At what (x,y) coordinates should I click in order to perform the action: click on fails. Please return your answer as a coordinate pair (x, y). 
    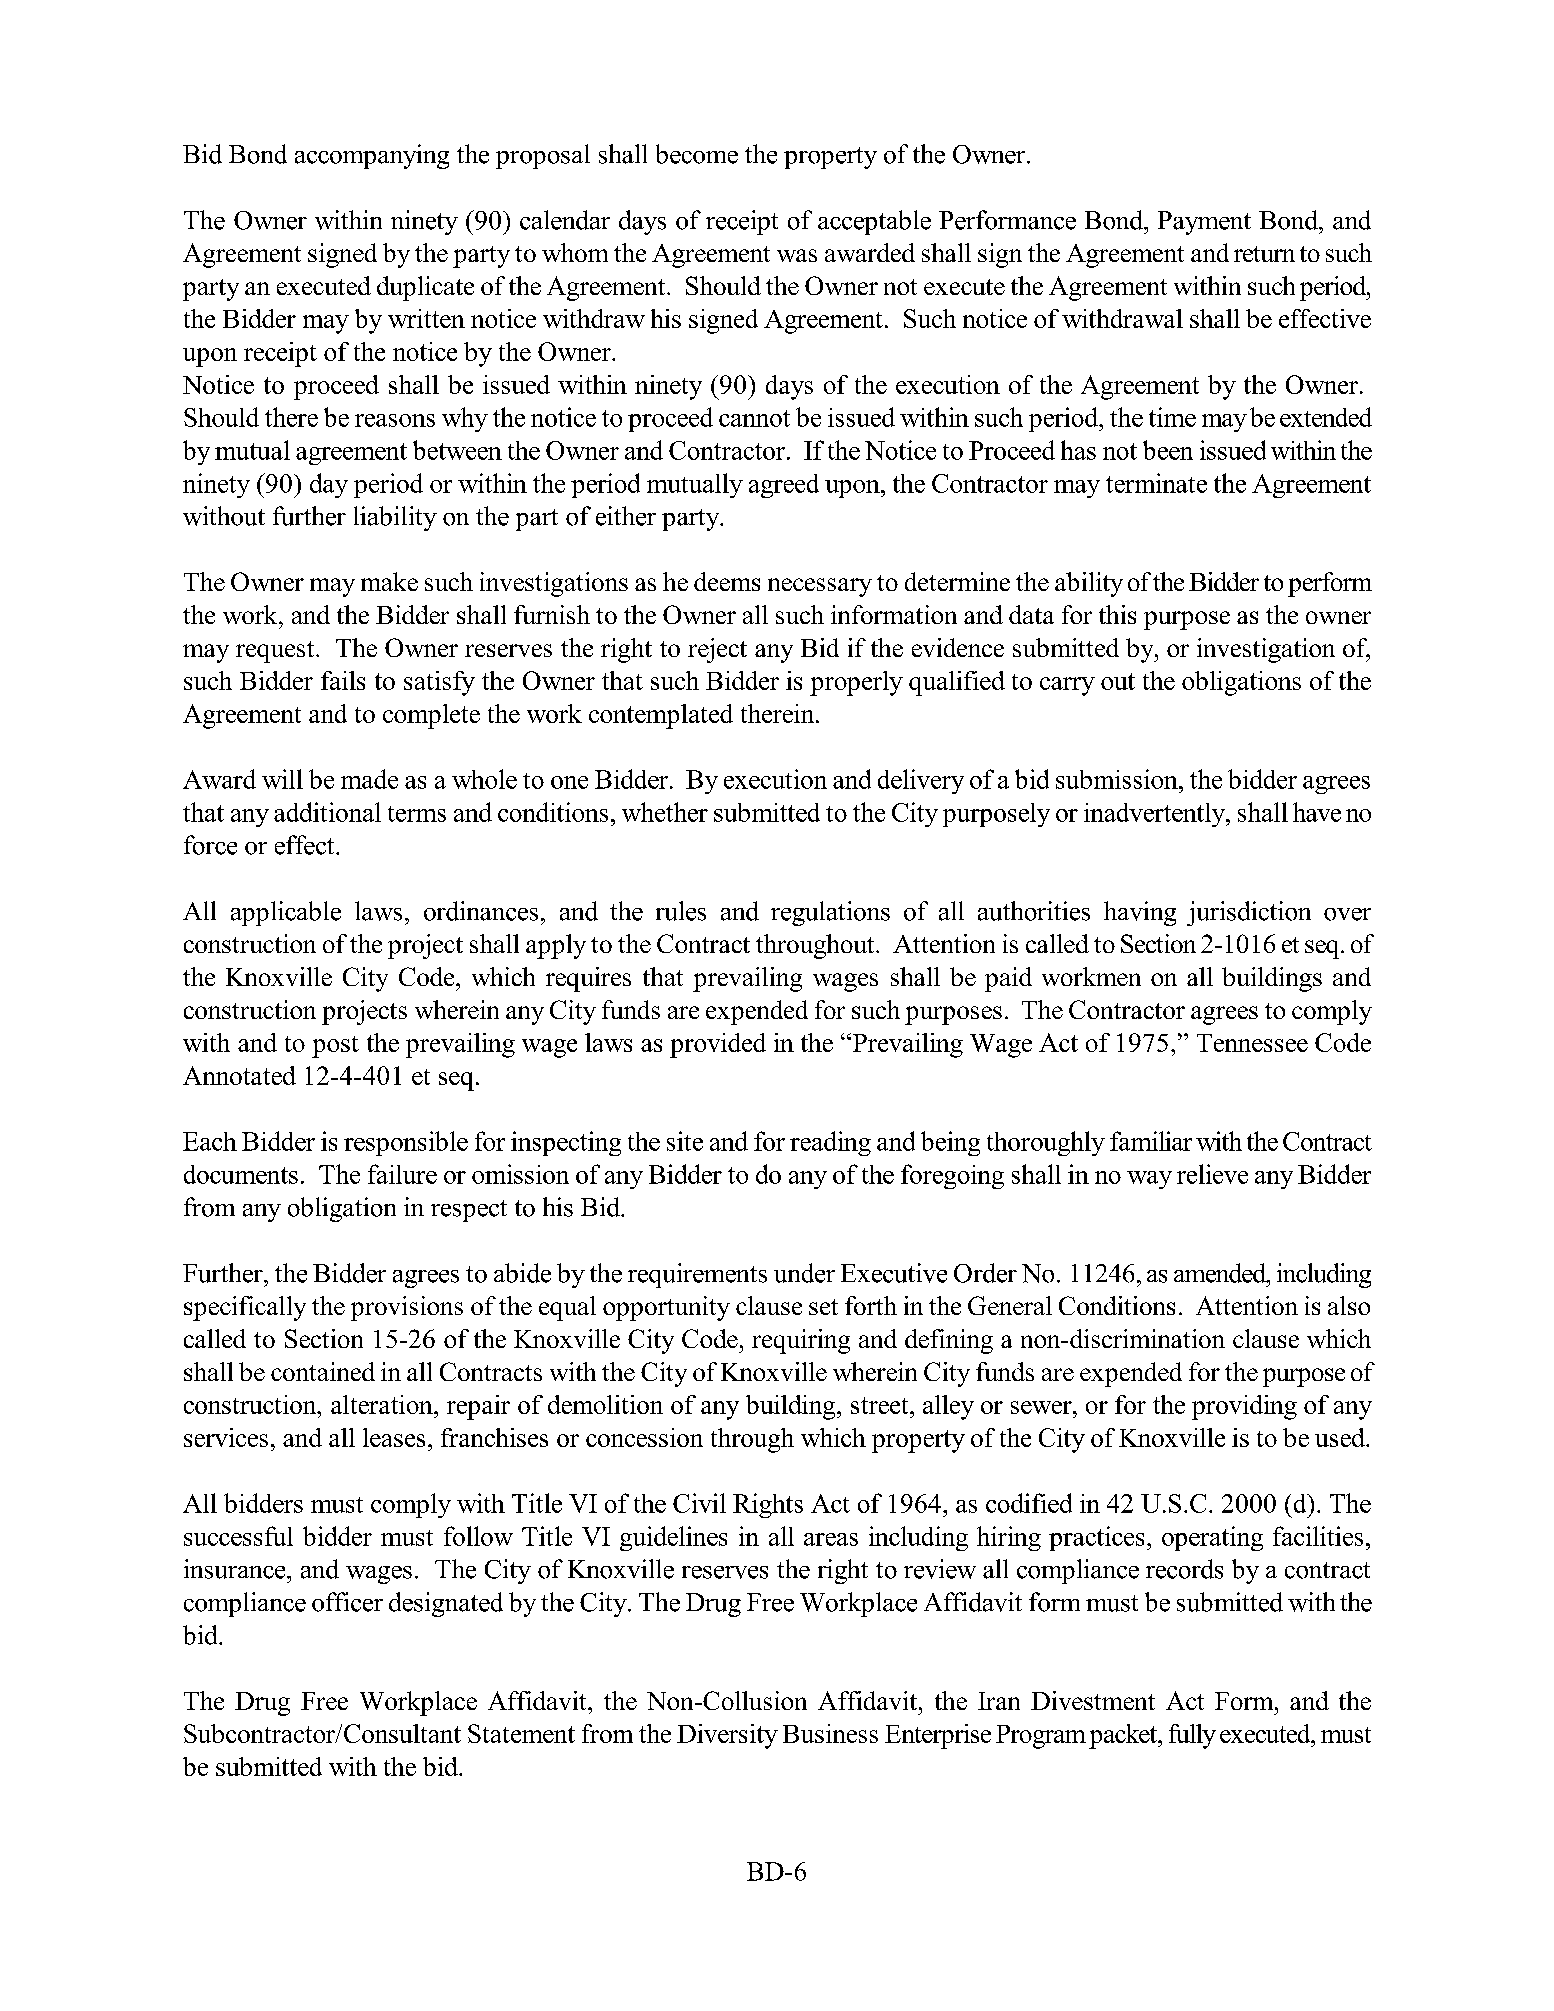
    Looking at the image, I should click on (343, 680).
